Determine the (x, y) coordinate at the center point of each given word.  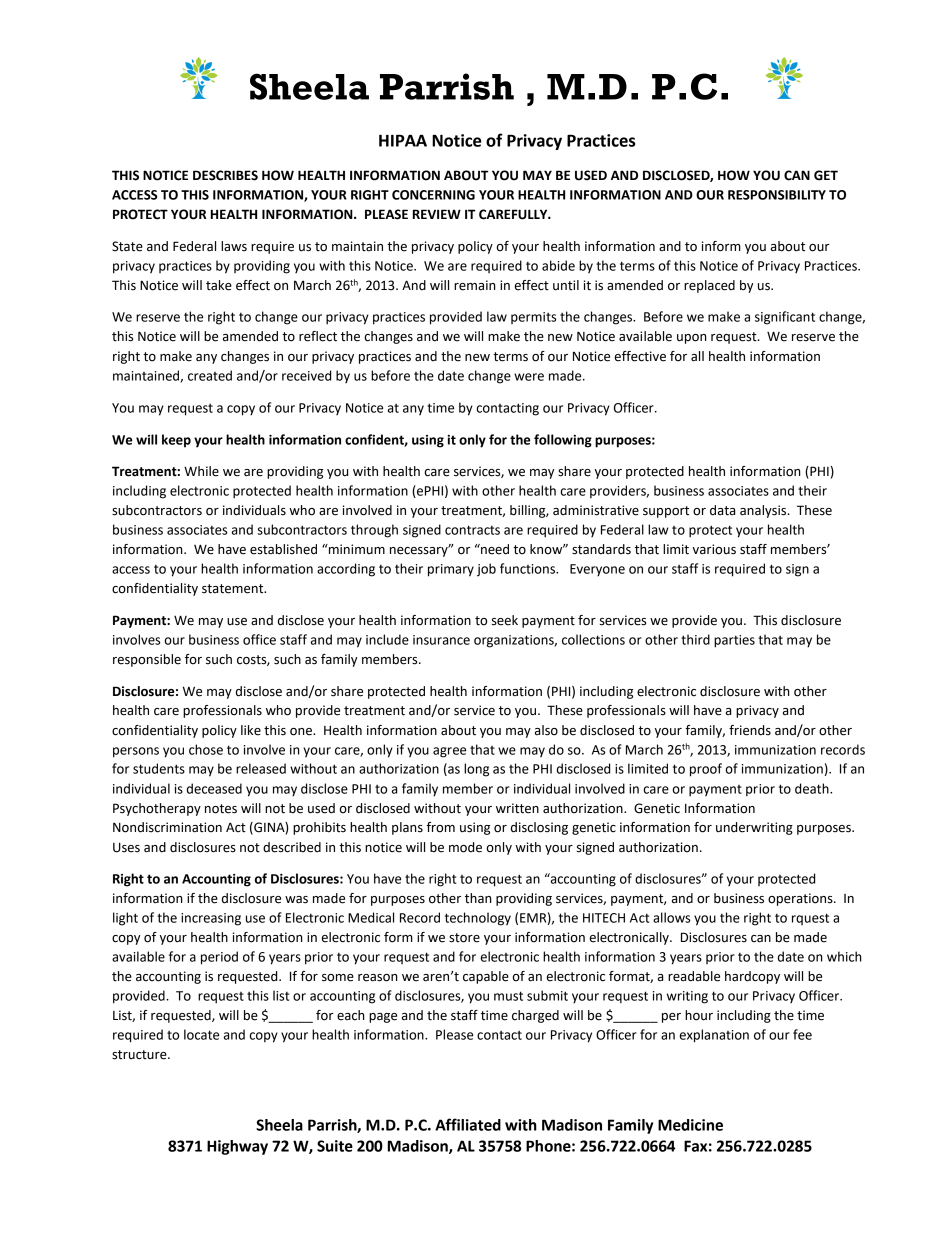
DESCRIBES (225, 175)
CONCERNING (433, 195)
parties (734, 641)
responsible (147, 660)
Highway (237, 1147)
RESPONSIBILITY (777, 195)
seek (505, 620)
